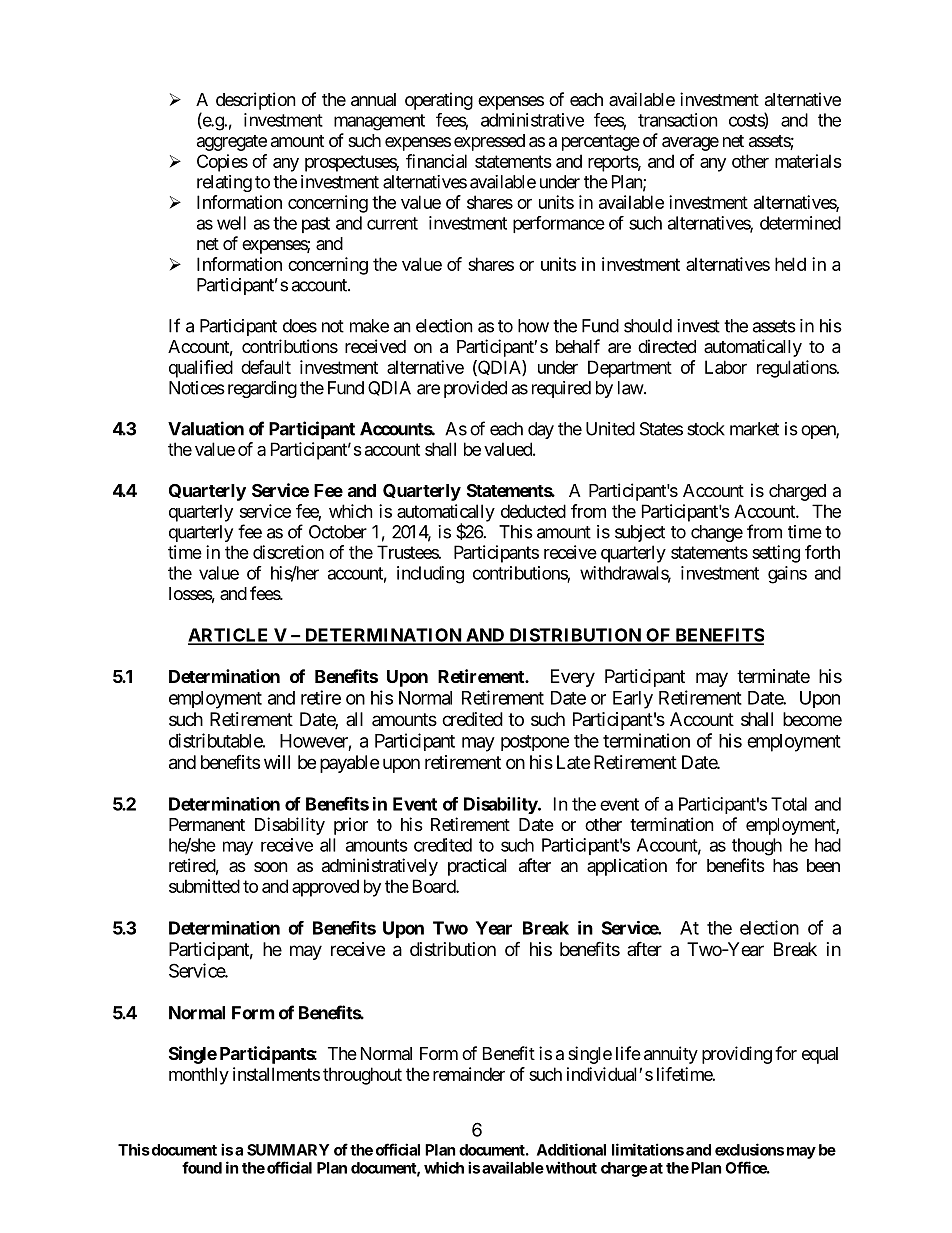  I want to click on description, so click(256, 101).
